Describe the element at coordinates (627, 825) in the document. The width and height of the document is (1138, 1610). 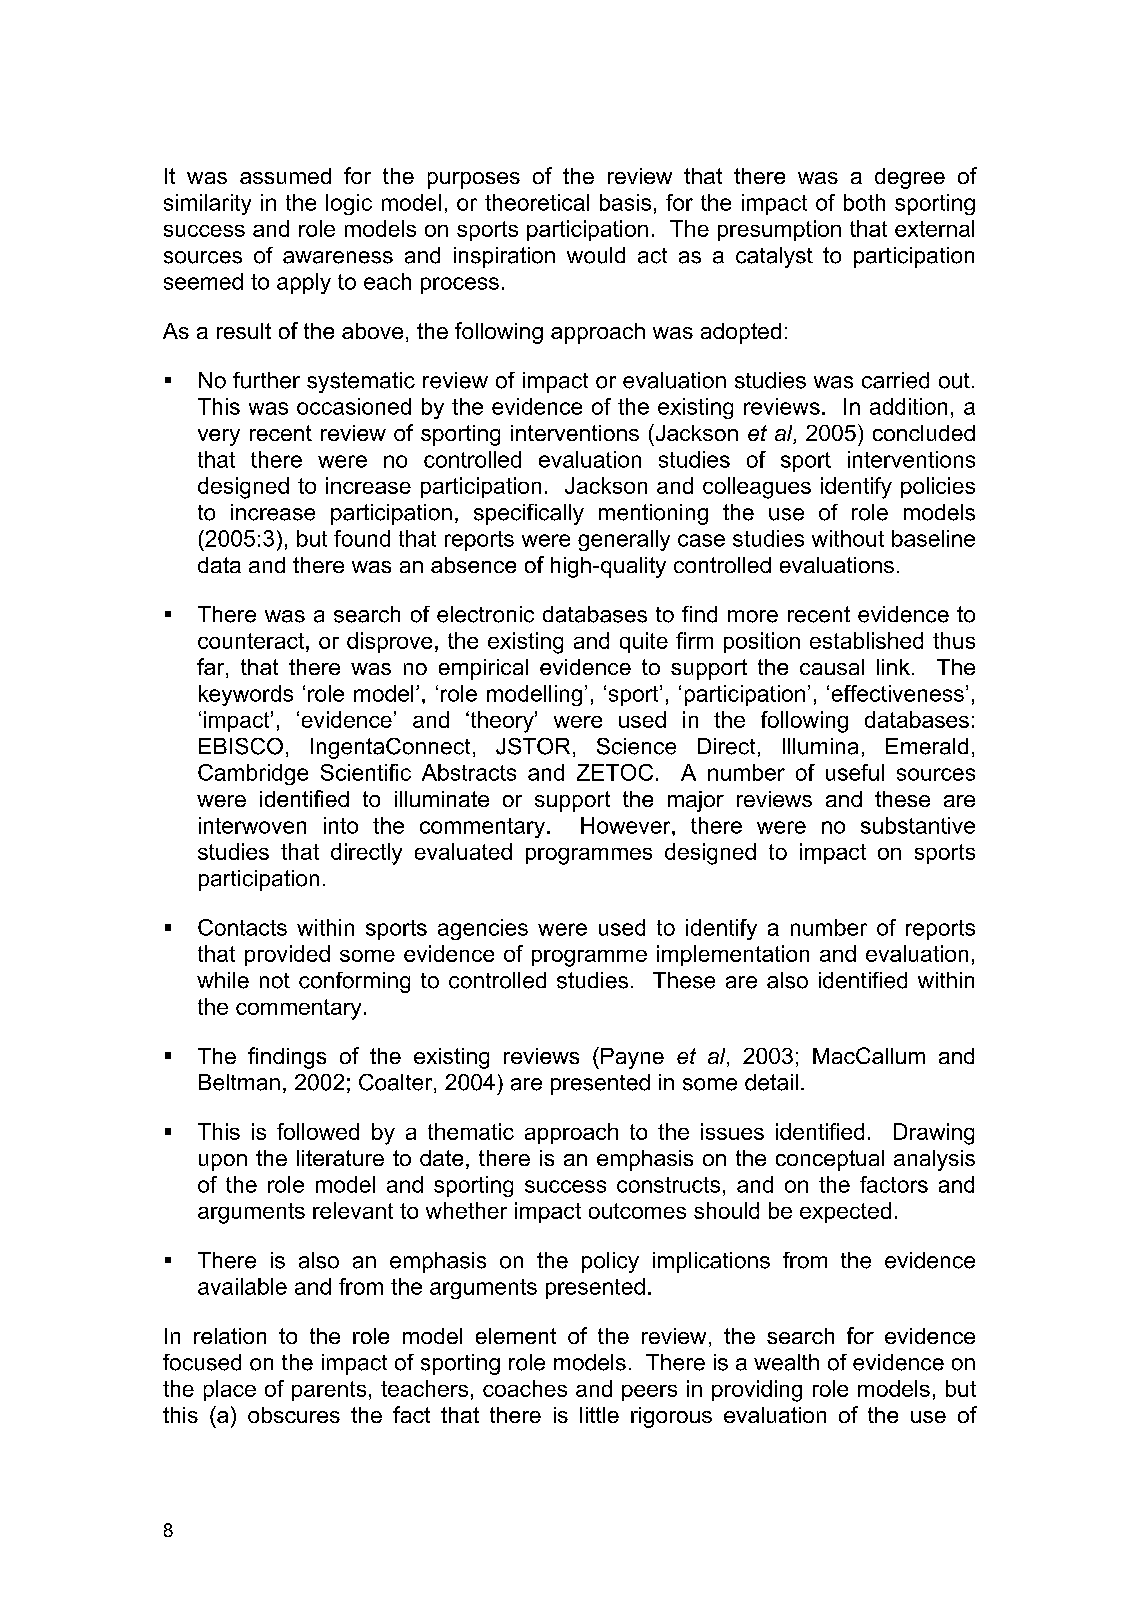
I see `However` at that location.
